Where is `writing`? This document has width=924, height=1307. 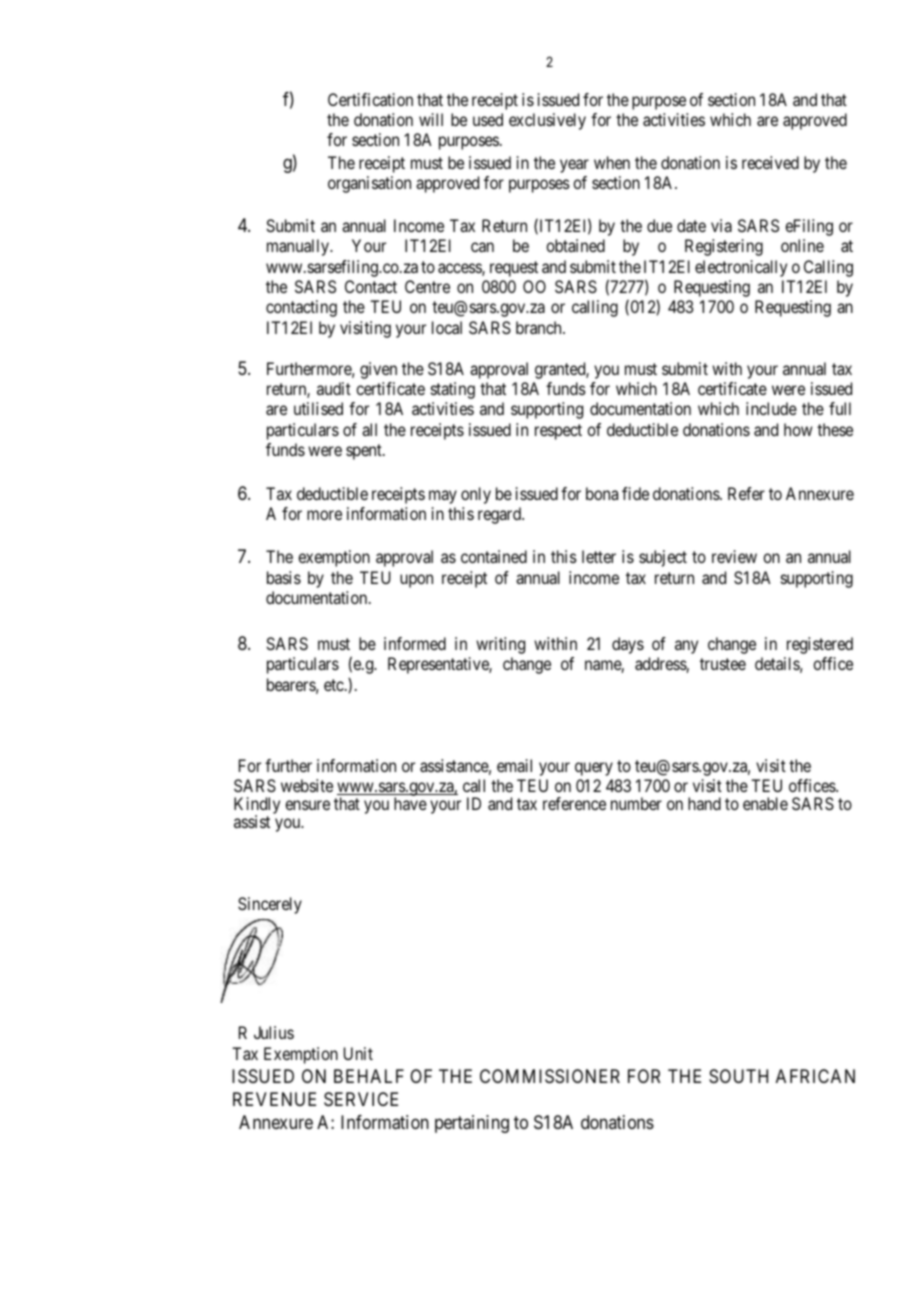 writing is located at coordinates (500, 645).
